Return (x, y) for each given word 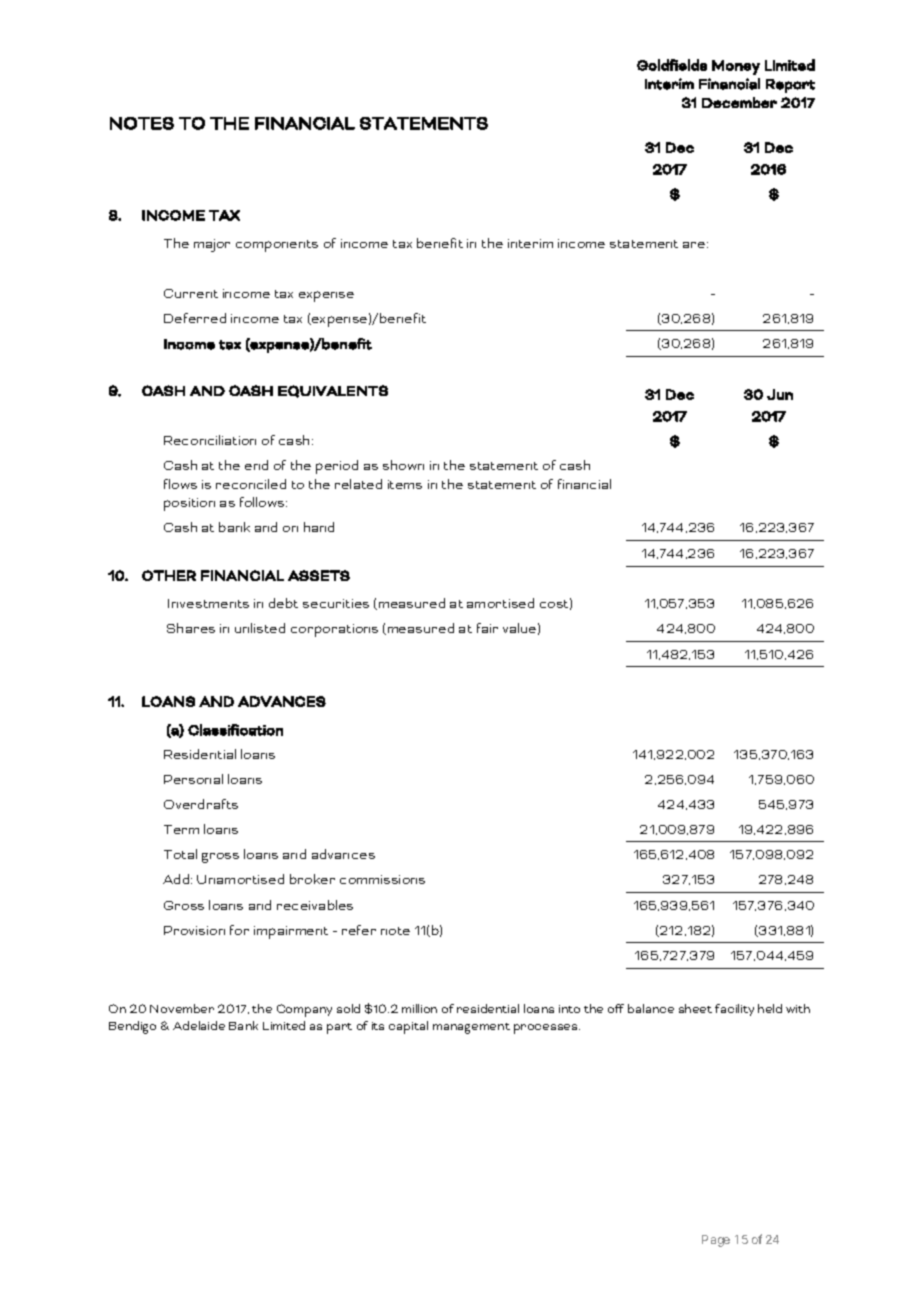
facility (734, 1010)
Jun (780, 394)
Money (736, 67)
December (739, 102)
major (212, 245)
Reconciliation (210, 440)
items (405, 484)
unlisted (260, 628)
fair (487, 628)
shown (403, 465)
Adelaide (199, 1025)
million (419, 1008)
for (239, 930)
